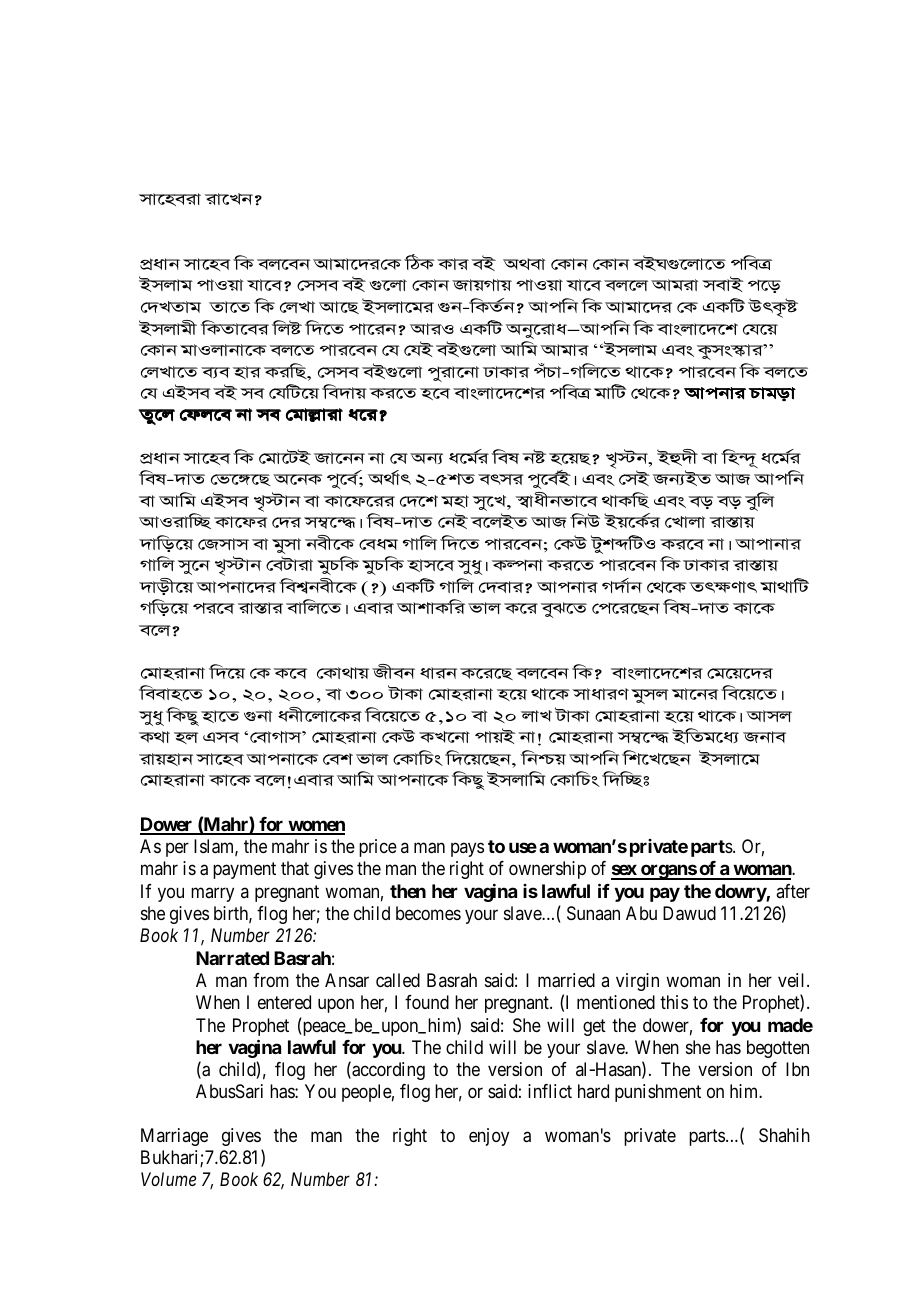 This page has height=1308, width=924. I want to click on Volume, so click(168, 1179).
